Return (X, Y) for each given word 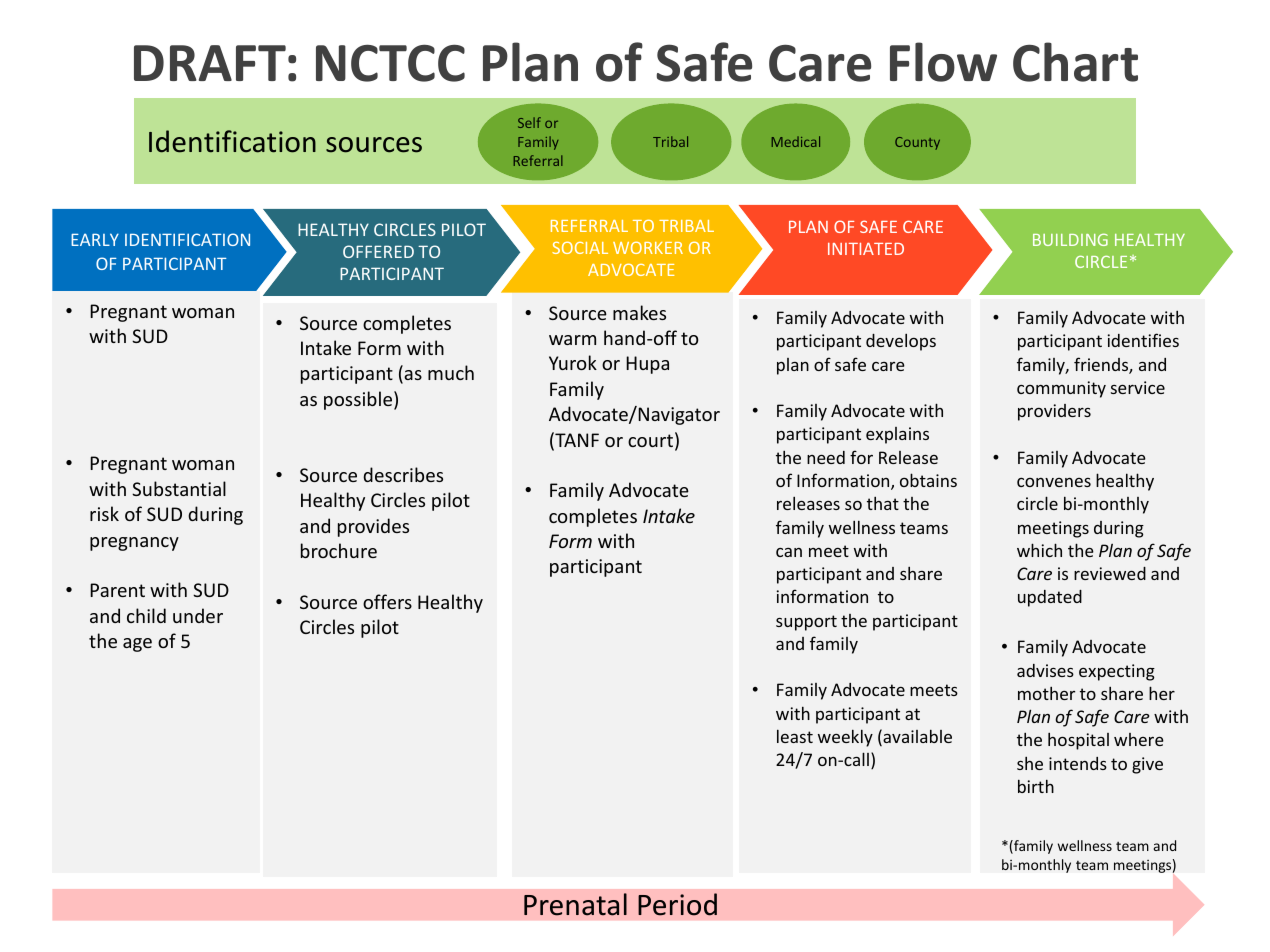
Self (529, 122)
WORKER (648, 248)
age (137, 645)
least (795, 736)
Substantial (179, 488)
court (650, 440)
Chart (1075, 62)
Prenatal (575, 904)
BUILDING (1070, 239)
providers (1054, 412)
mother (1046, 693)
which (1039, 550)
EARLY (95, 239)
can (789, 552)
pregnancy (134, 544)
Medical (796, 141)
